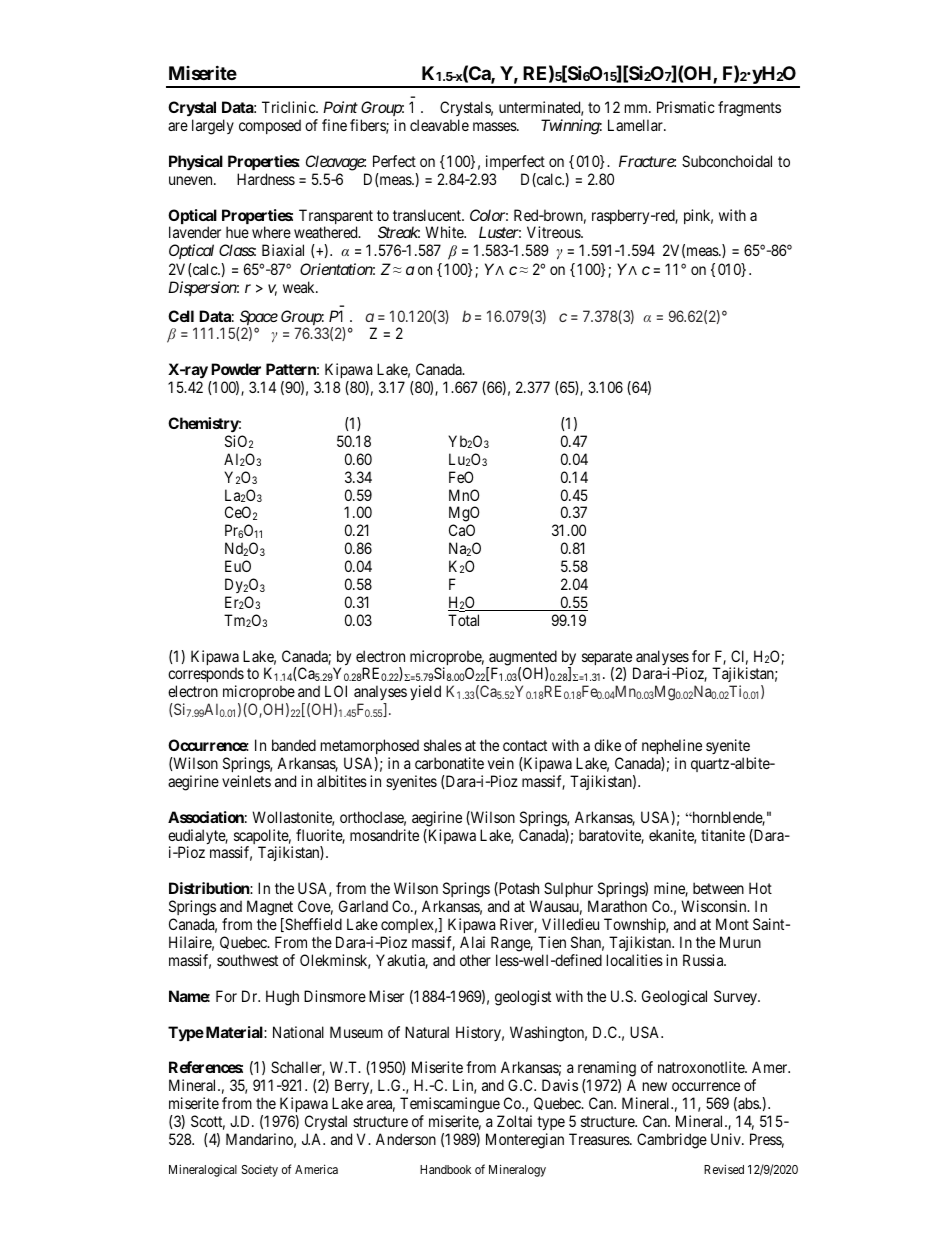 This screenshot has height=1233, width=952. What do you see at coordinates (443, 745) in the screenshot?
I see `shales` at bounding box center [443, 745].
